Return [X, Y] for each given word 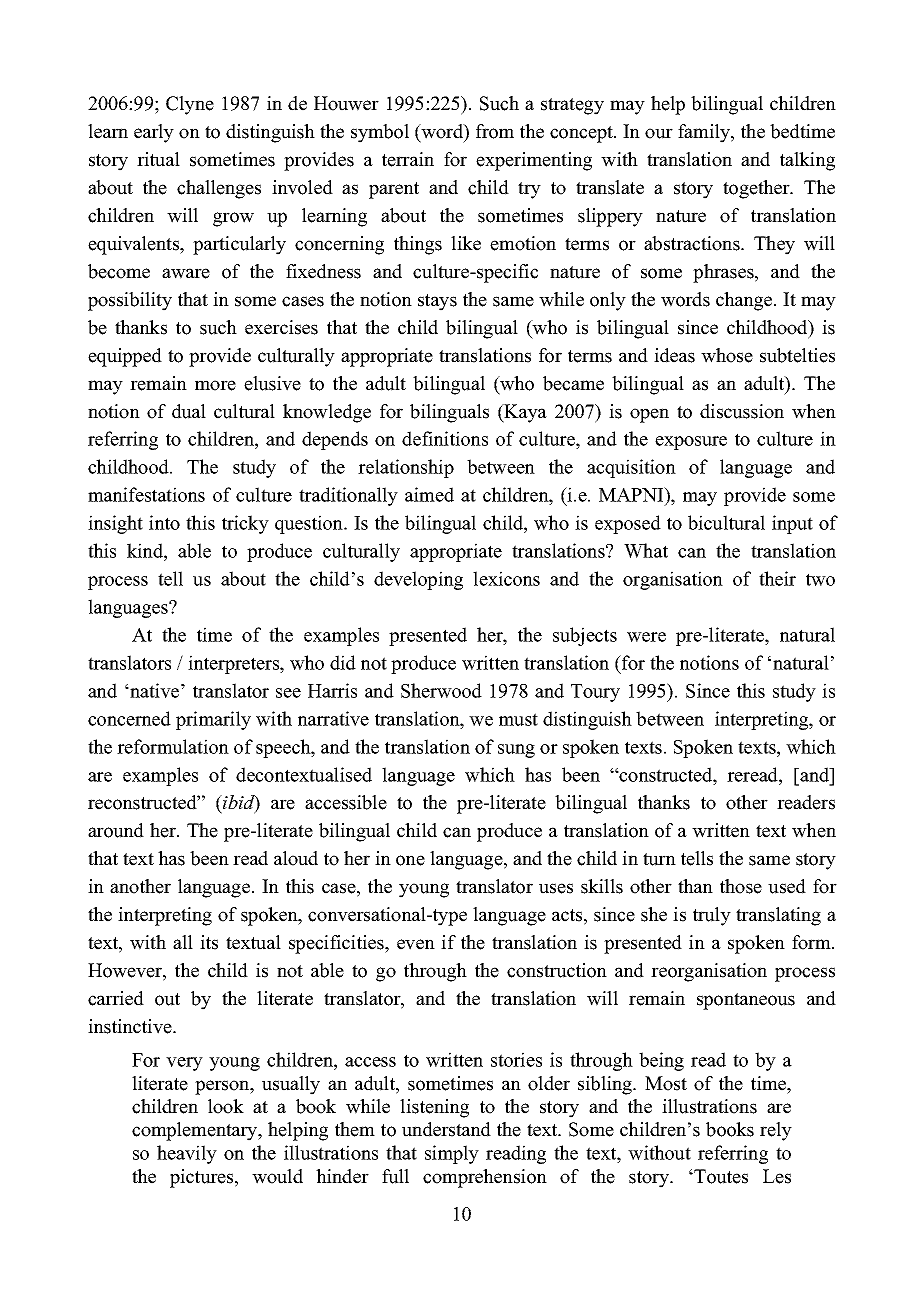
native [153, 690]
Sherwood [441, 690]
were [646, 637]
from [495, 131]
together [757, 189]
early [154, 133]
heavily [187, 1154]
